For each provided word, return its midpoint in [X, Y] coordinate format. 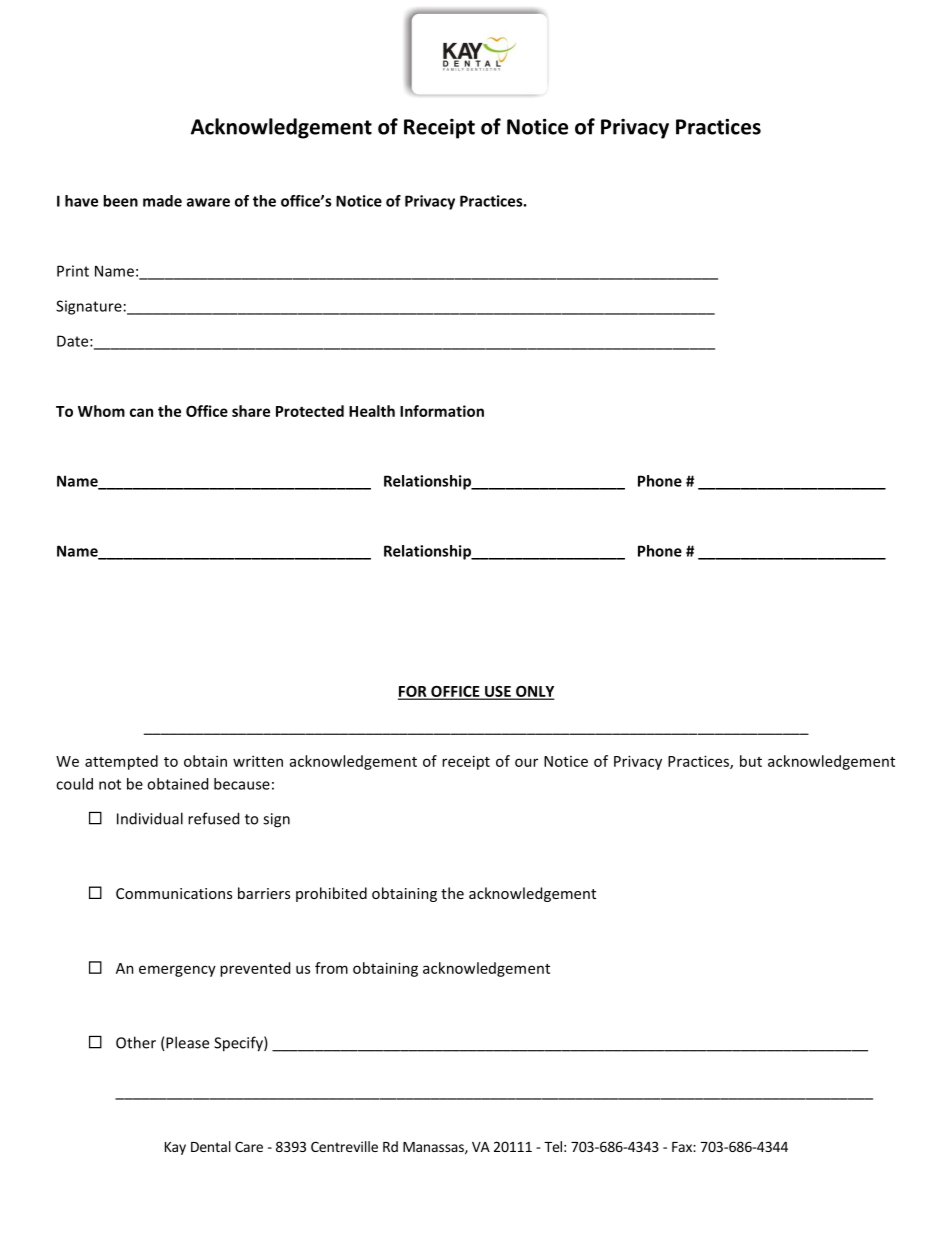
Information [442, 411]
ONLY [534, 692]
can [141, 412]
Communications [174, 893]
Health [372, 411]
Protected [310, 411]
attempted [121, 762]
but [751, 761]
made [162, 201]
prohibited [331, 894]
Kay [175, 1148]
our [526, 762]
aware [208, 202]
